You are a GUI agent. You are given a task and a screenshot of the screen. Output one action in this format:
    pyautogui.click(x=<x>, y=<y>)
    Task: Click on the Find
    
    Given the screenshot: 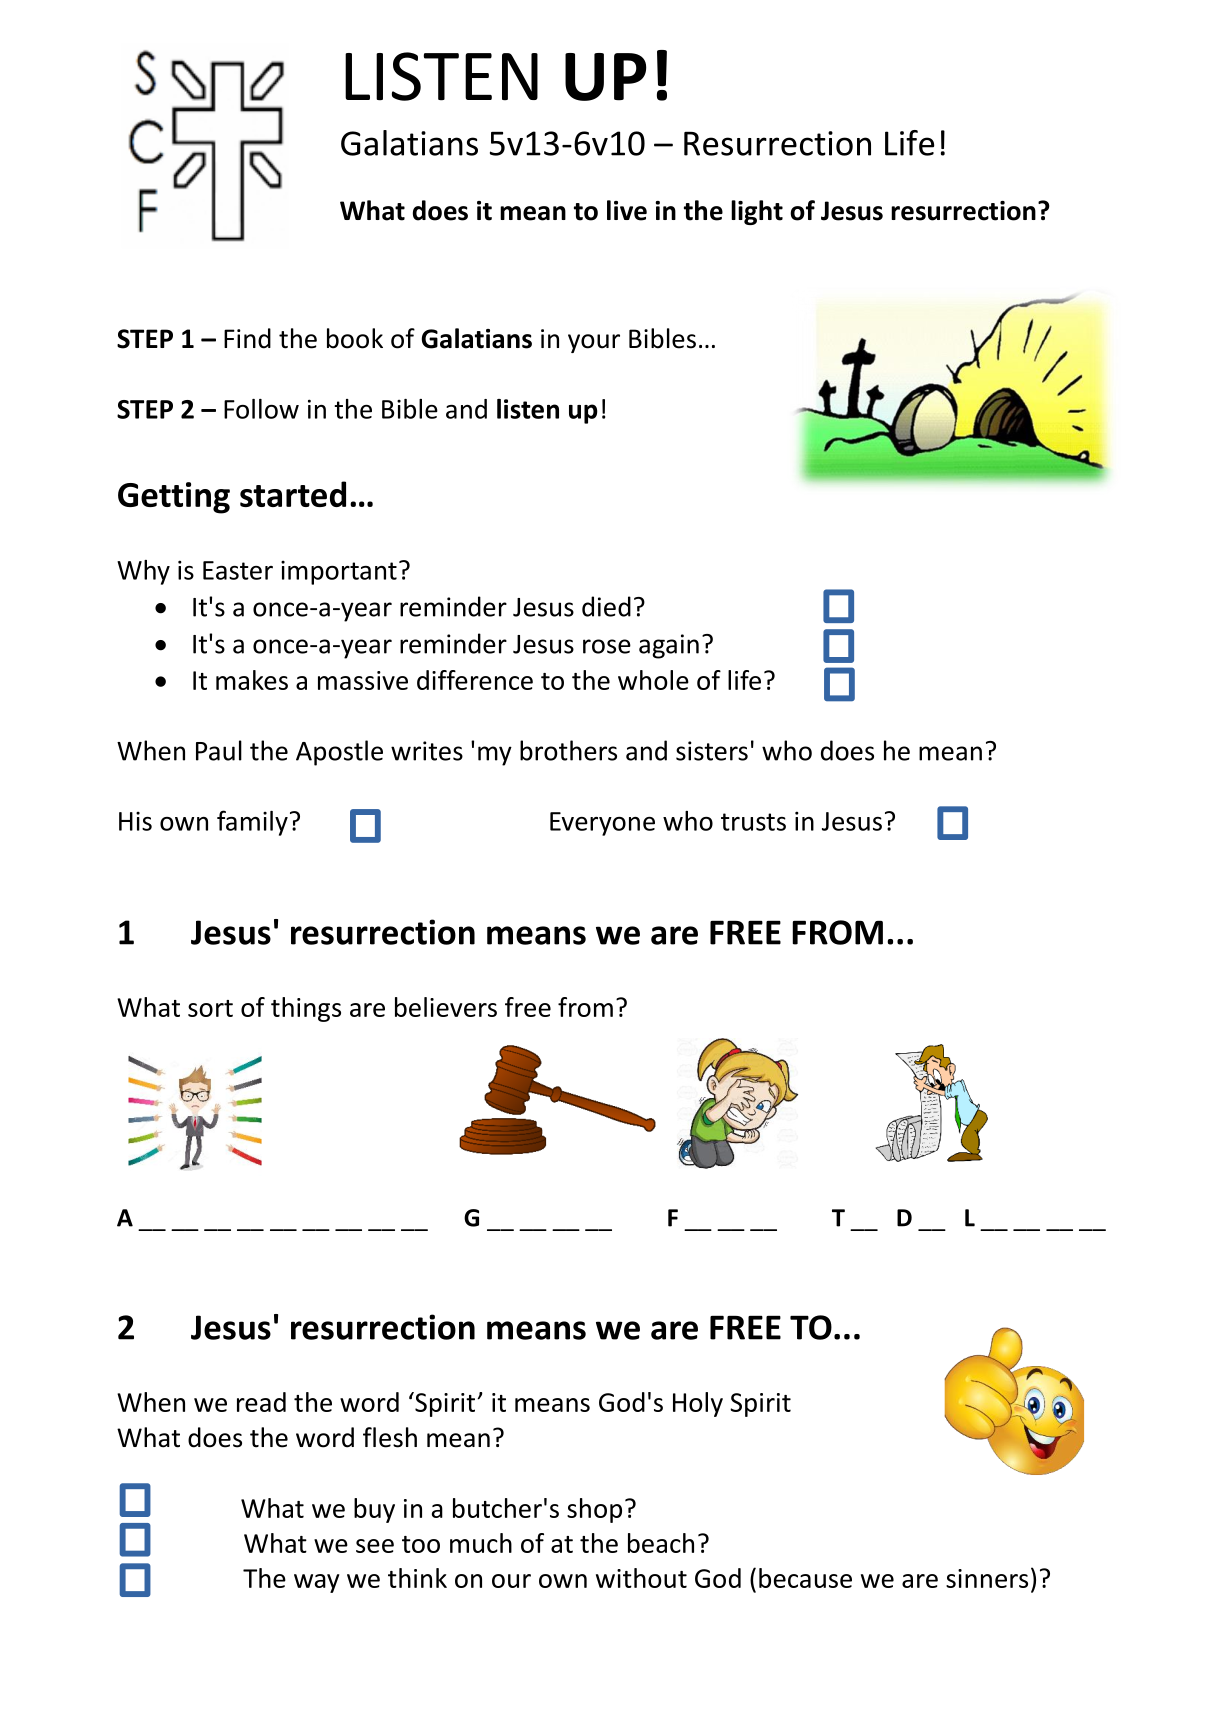 What is the action you would take?
    pyautogui.click(x=247, y=338)
